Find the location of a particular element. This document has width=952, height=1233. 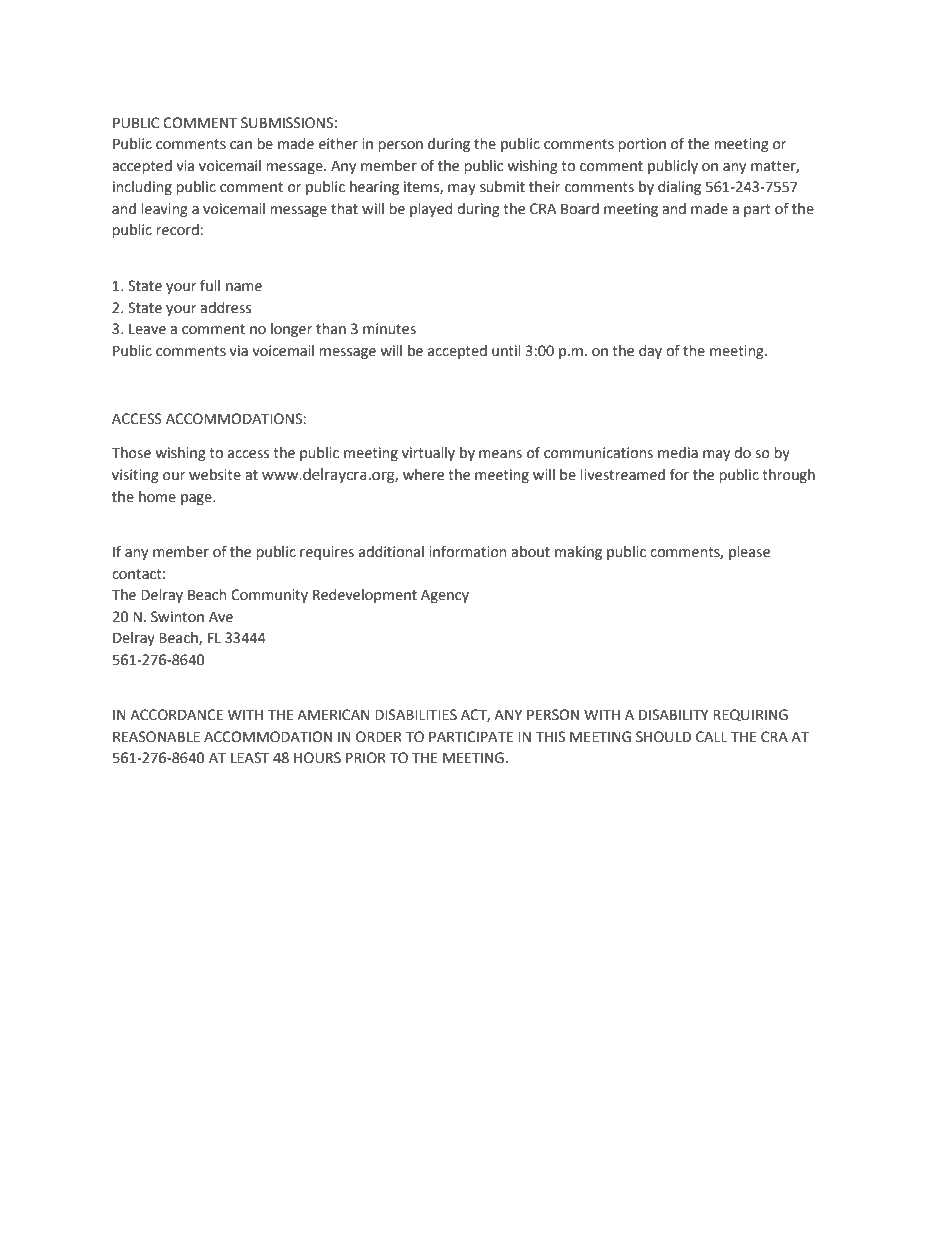

including is located at coordinates (142, 188).
